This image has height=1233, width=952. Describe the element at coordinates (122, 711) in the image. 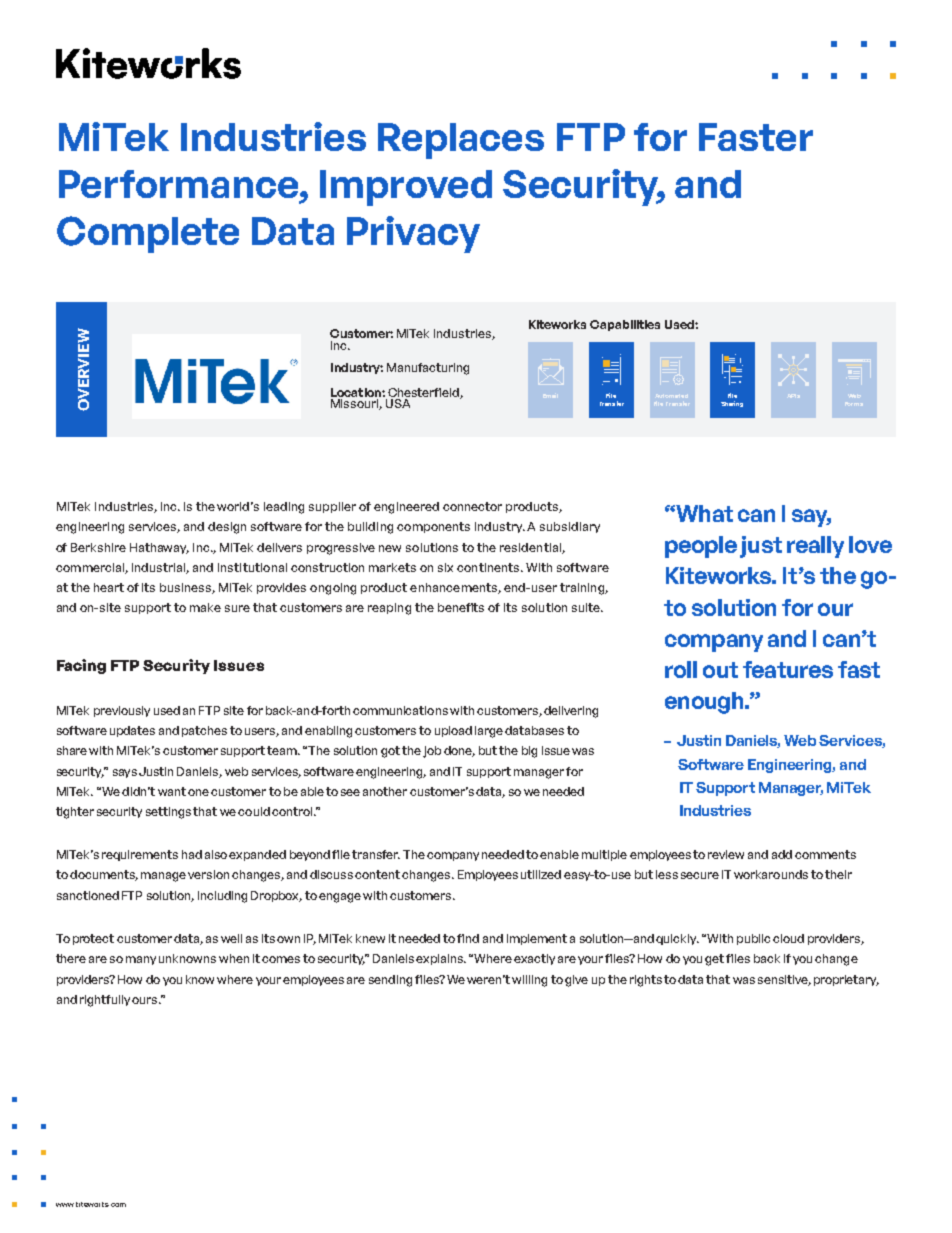

I see `previously` at that location.
